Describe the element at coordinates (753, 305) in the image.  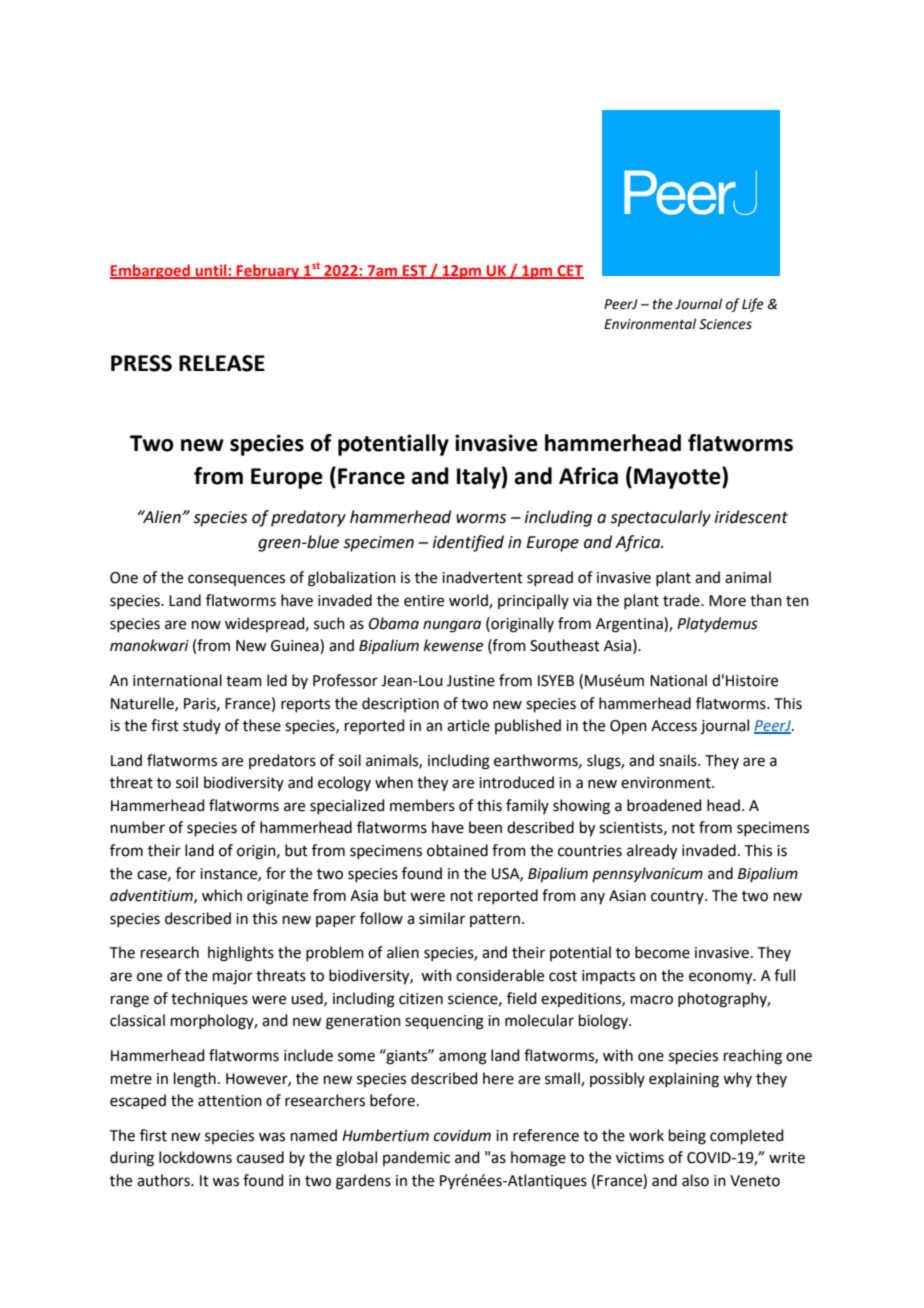
I see `Life` at that location.
